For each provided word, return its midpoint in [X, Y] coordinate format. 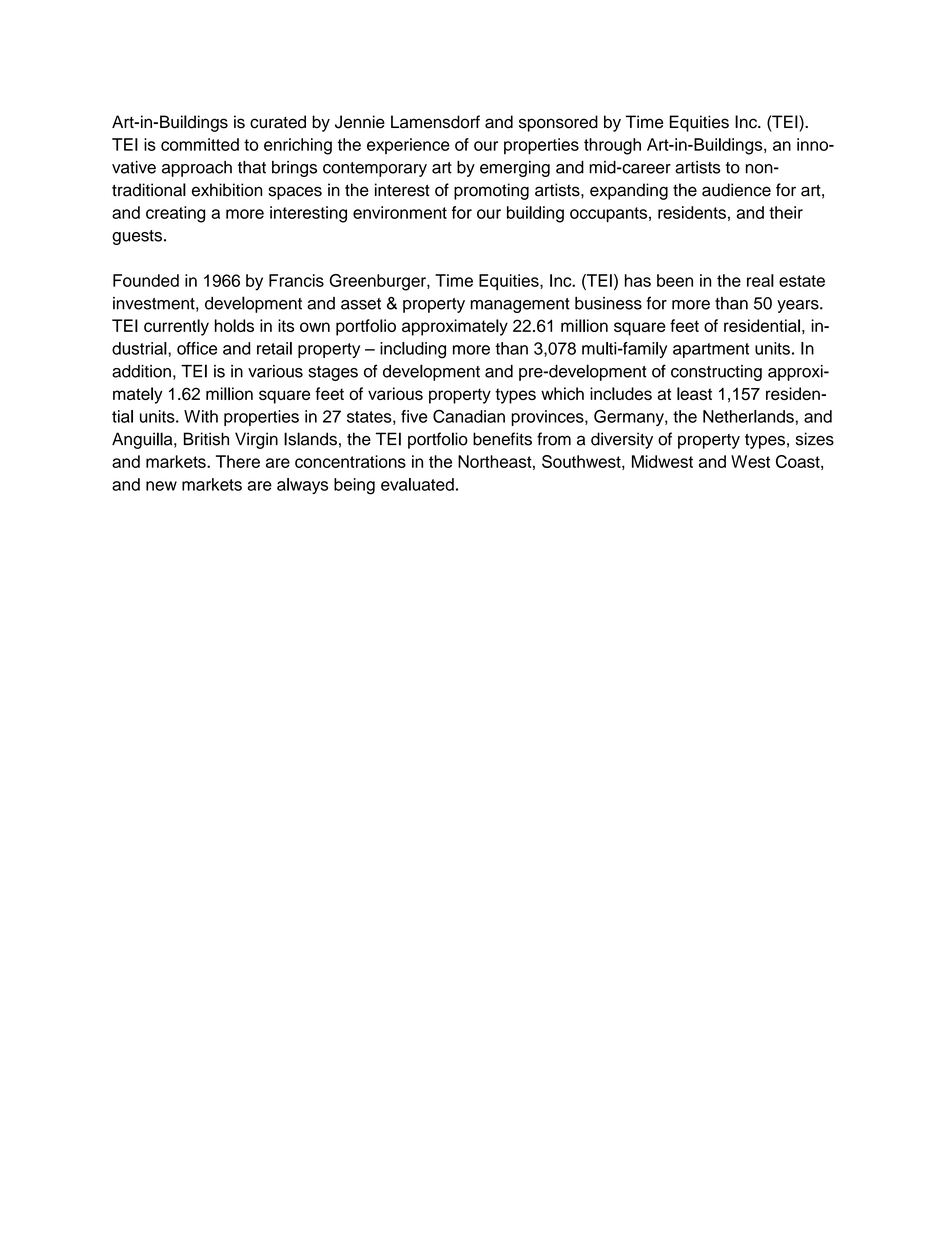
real [760, 280]
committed [200, 144]
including [413, 350]
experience [408, 146]
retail [274, 348]
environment [400, 212]
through [612, 146]
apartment [711, 350]
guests [137, 237]
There [238, 461]
